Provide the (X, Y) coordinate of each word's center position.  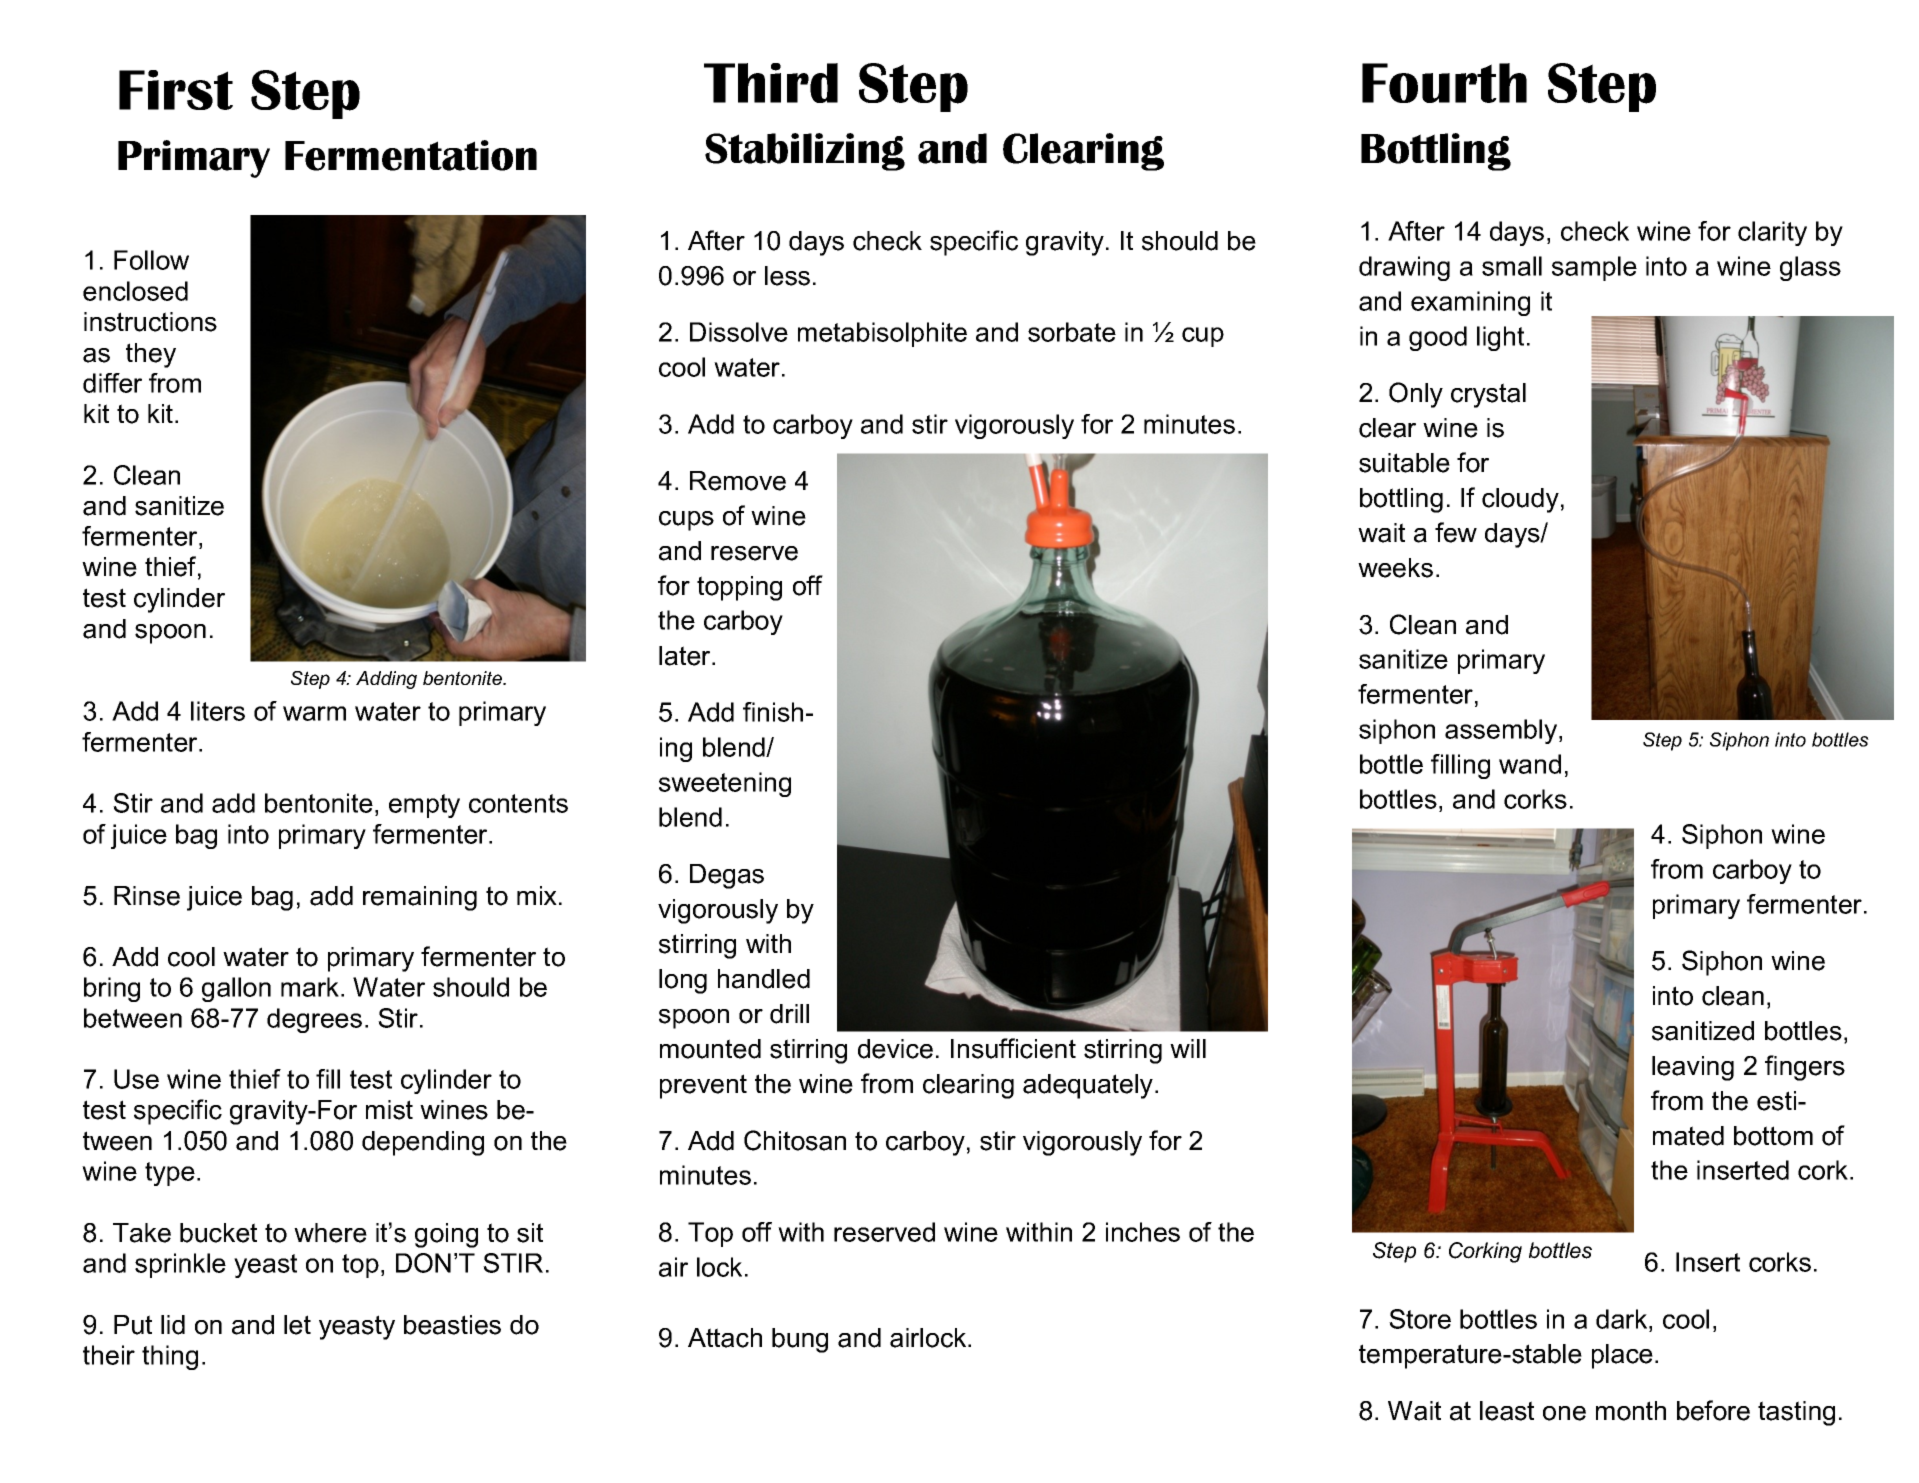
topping (739, 588)
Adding (386, 680)
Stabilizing (805, 152)
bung (800, 1340)
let (297, 1325)
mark (311, 987)
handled (764, 979)
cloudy (1520, 500)
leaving (1693, 1068)
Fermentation (411, 155)
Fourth (1444, 83)
